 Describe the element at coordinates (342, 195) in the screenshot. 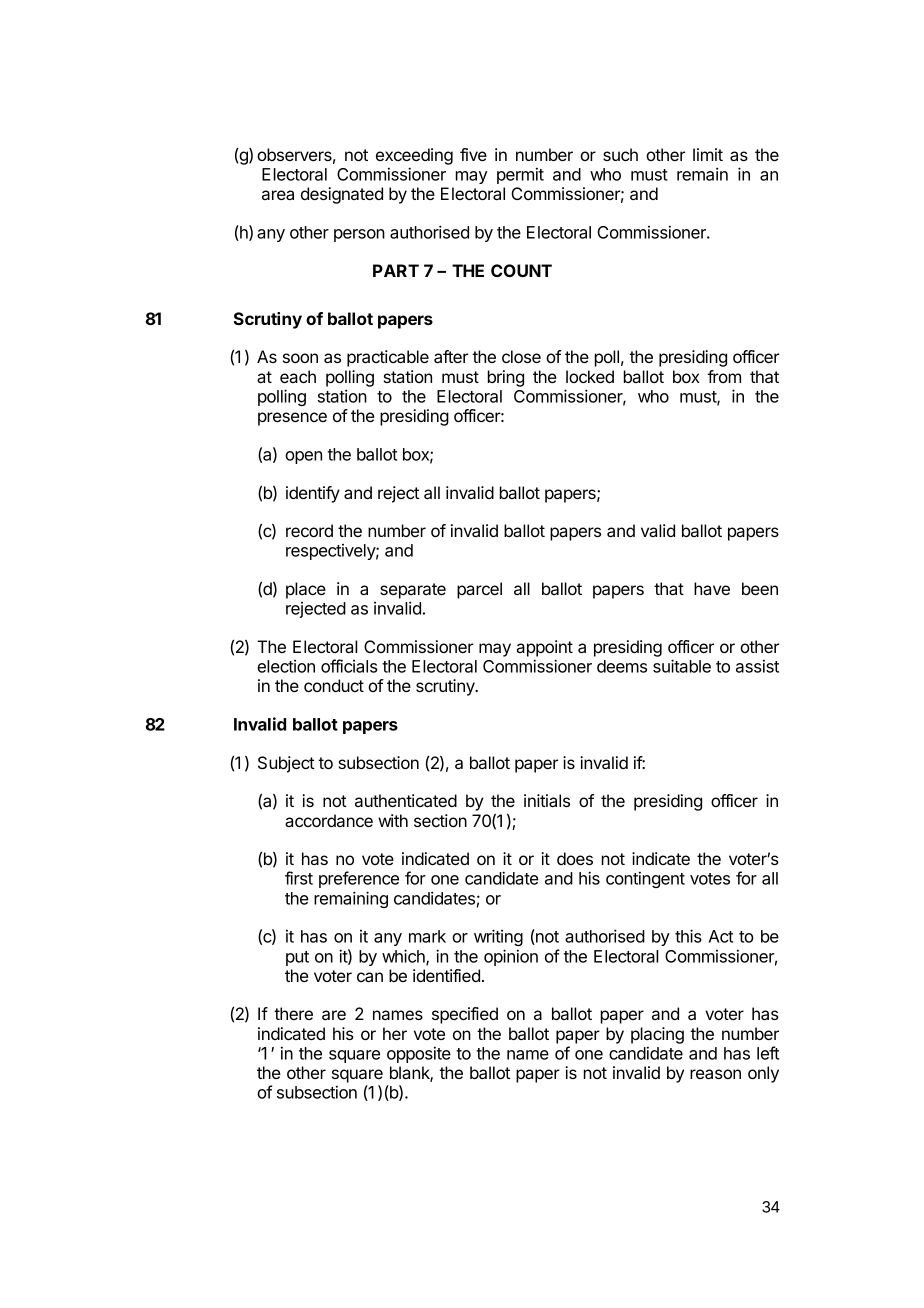

I see `designated` at that location.
